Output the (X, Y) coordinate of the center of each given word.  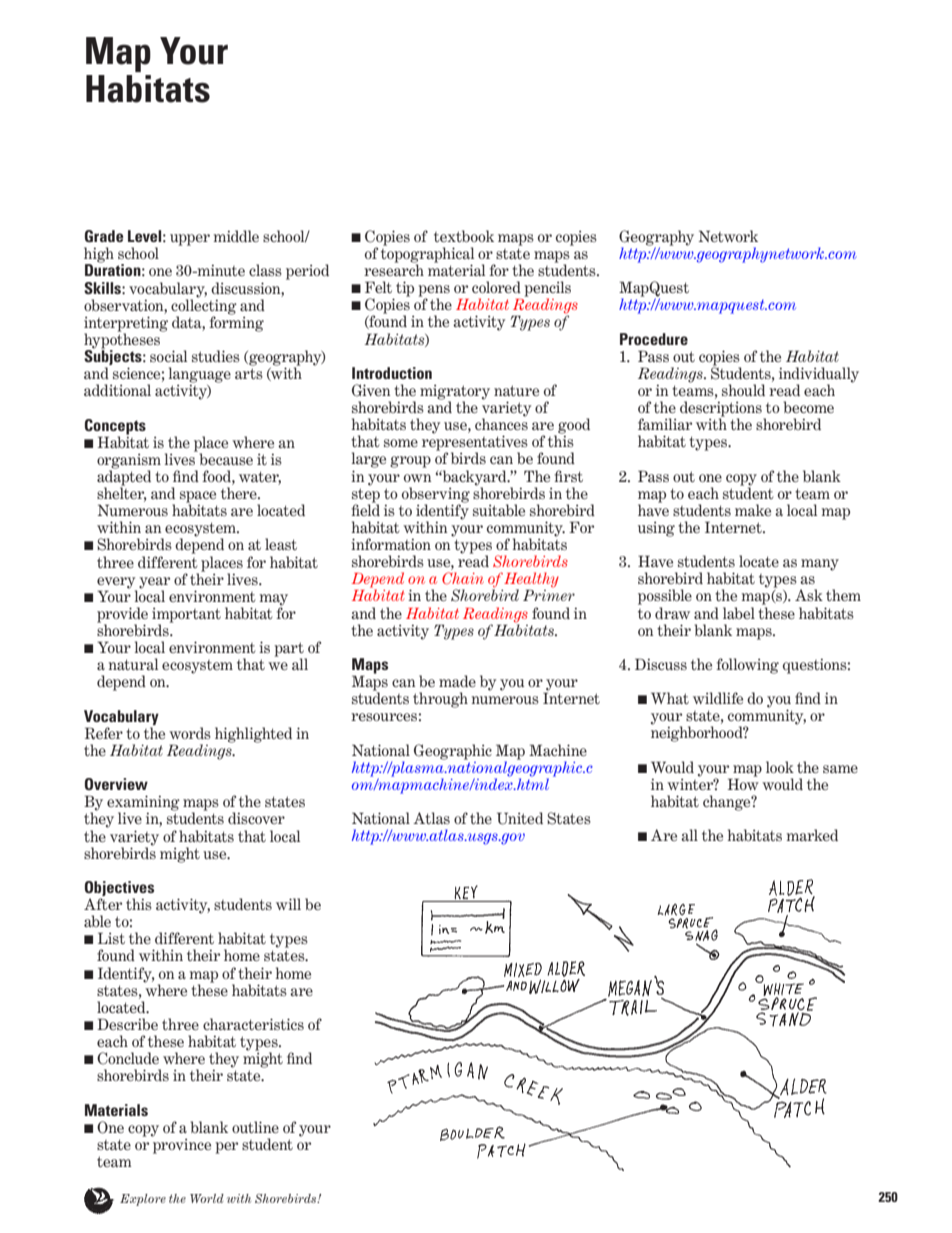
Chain (463, 578)
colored (496, 287)
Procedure (654, 339)
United (520, 818)
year (154, 584)
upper (190, 240)
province (181, 1145)
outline (255, 1127)
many (820, 565)
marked (812, 835)
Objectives (119, 890)
